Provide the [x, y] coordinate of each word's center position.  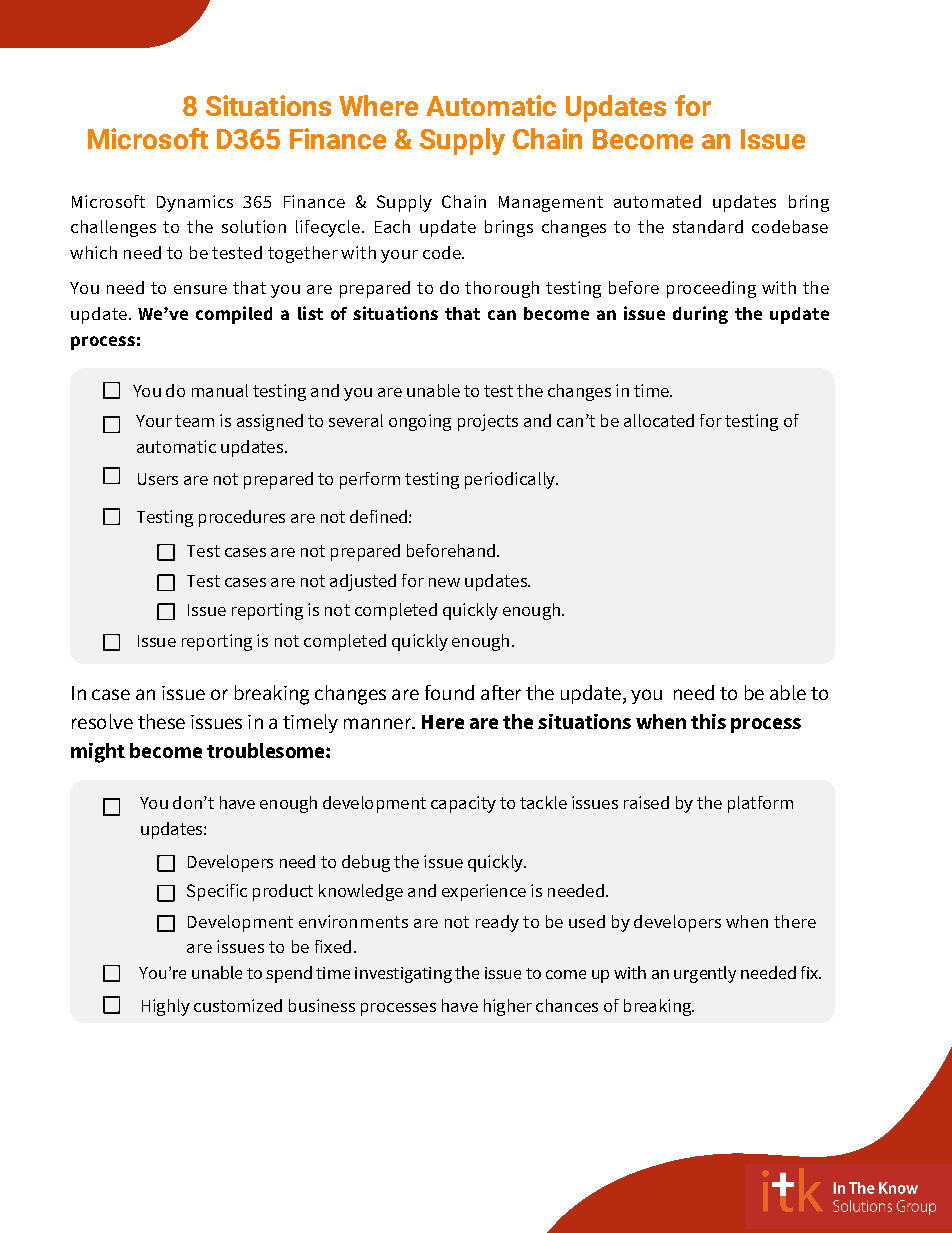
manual [220, 390]
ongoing [420, 422]
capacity [463, 804]
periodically [511, 480]
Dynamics [195, 203]
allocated [659, 420]
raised [646, 802]
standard [708, 226]
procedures [242, 518]
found [449, 692]
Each [392, 226]
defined [378, 516]
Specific [217, 892]
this [708, 721]
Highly [166, 1007]
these [161, 721]
